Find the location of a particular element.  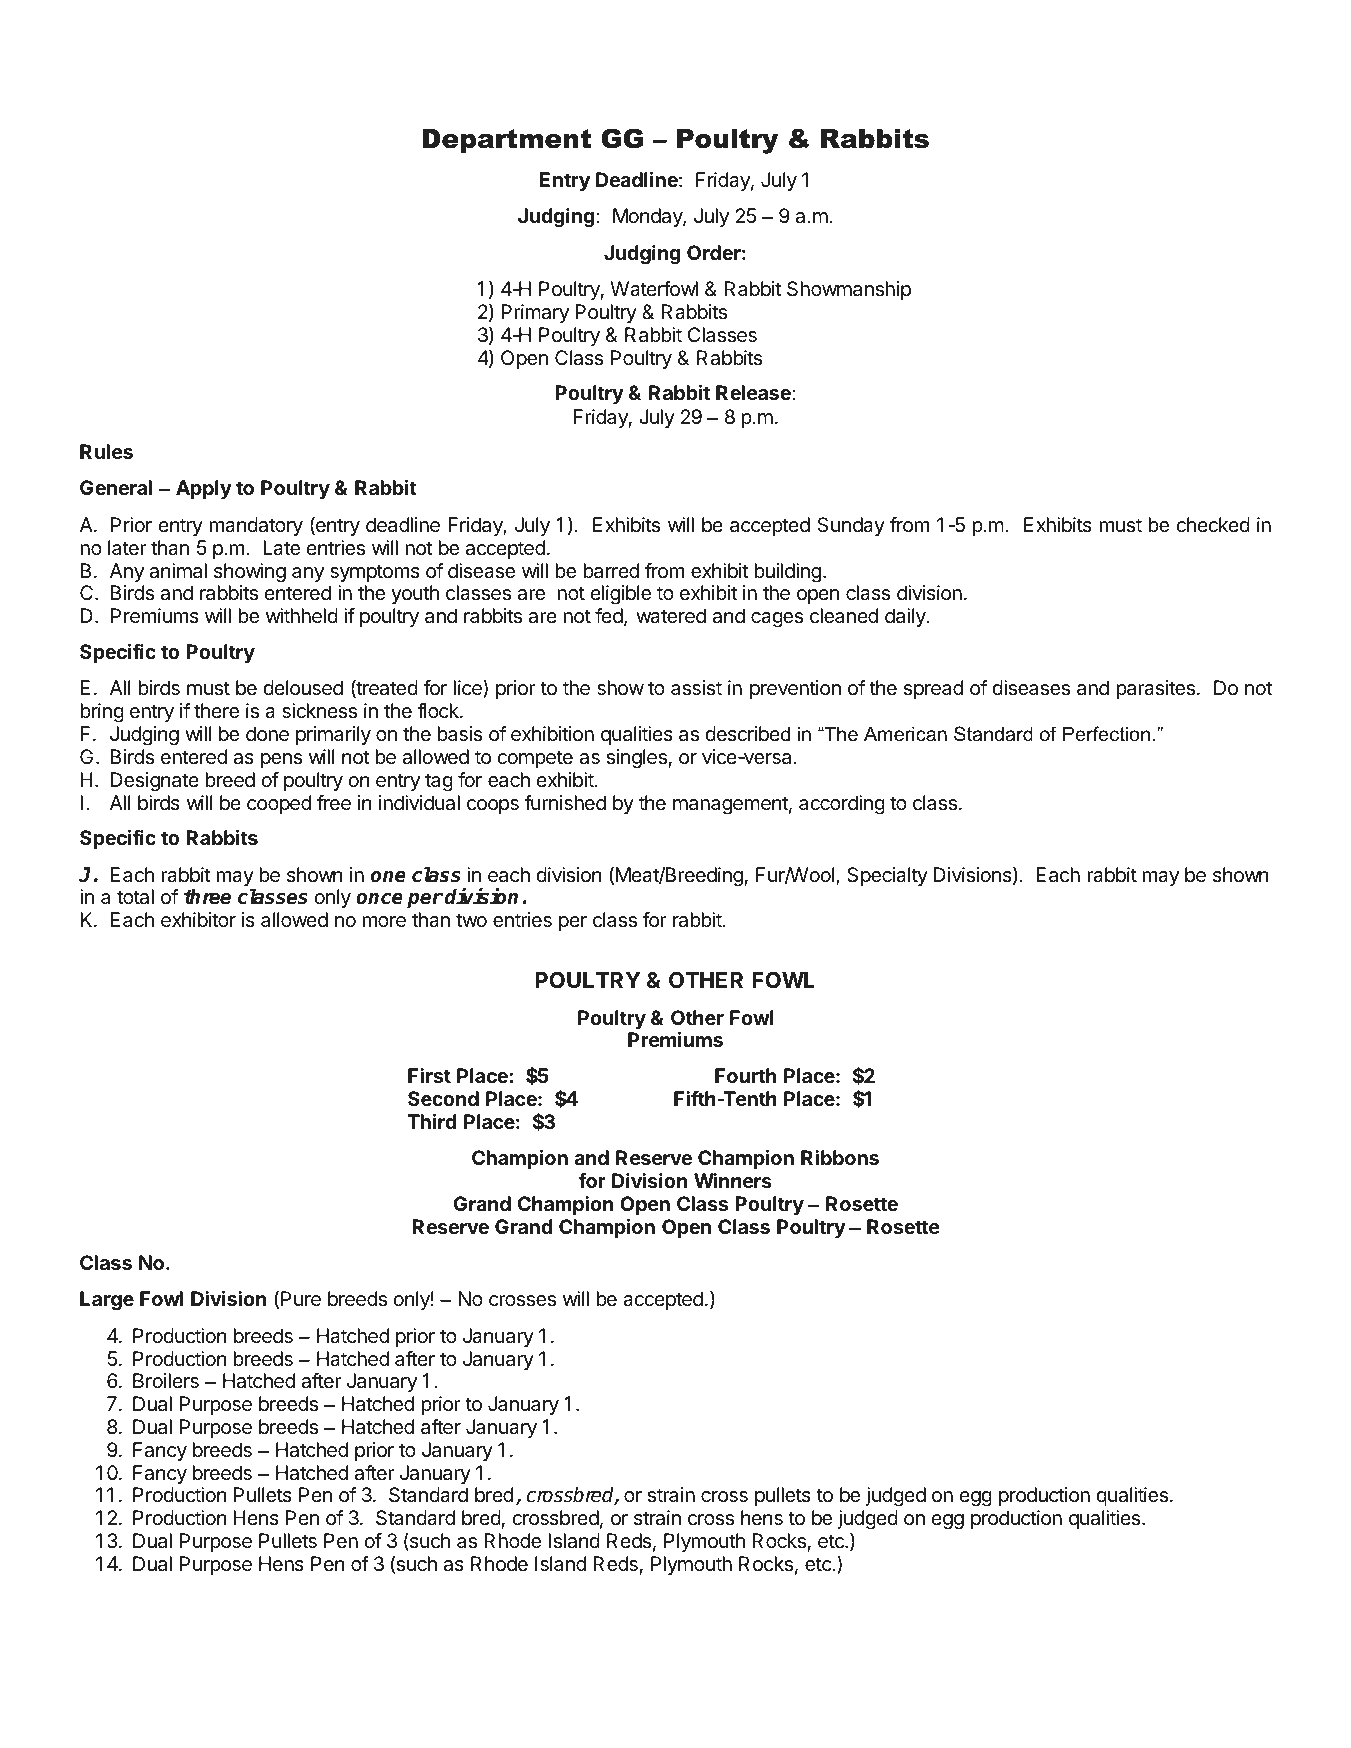

Sunday is located at coordinates (851, 526).
